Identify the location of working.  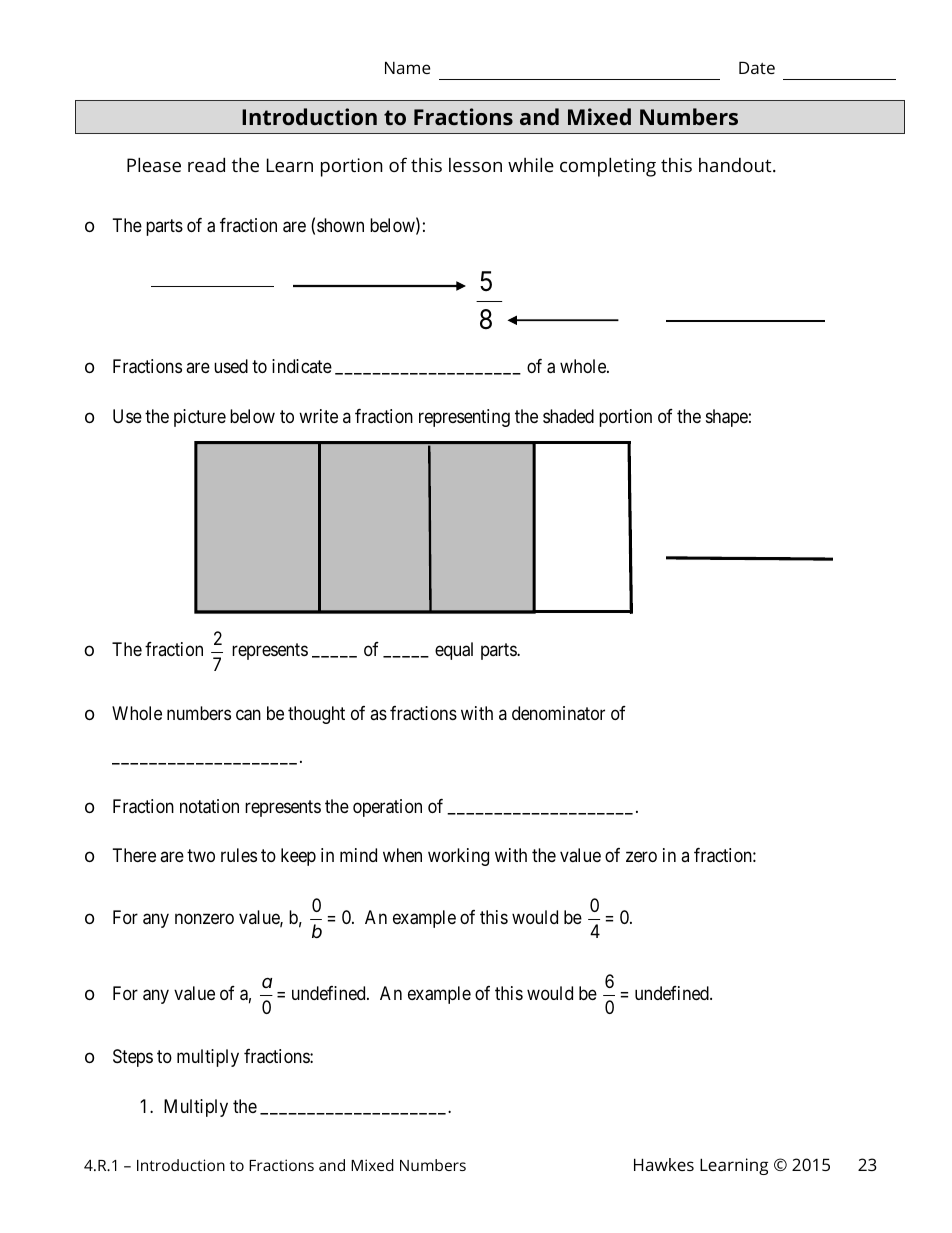
(458, 857).
